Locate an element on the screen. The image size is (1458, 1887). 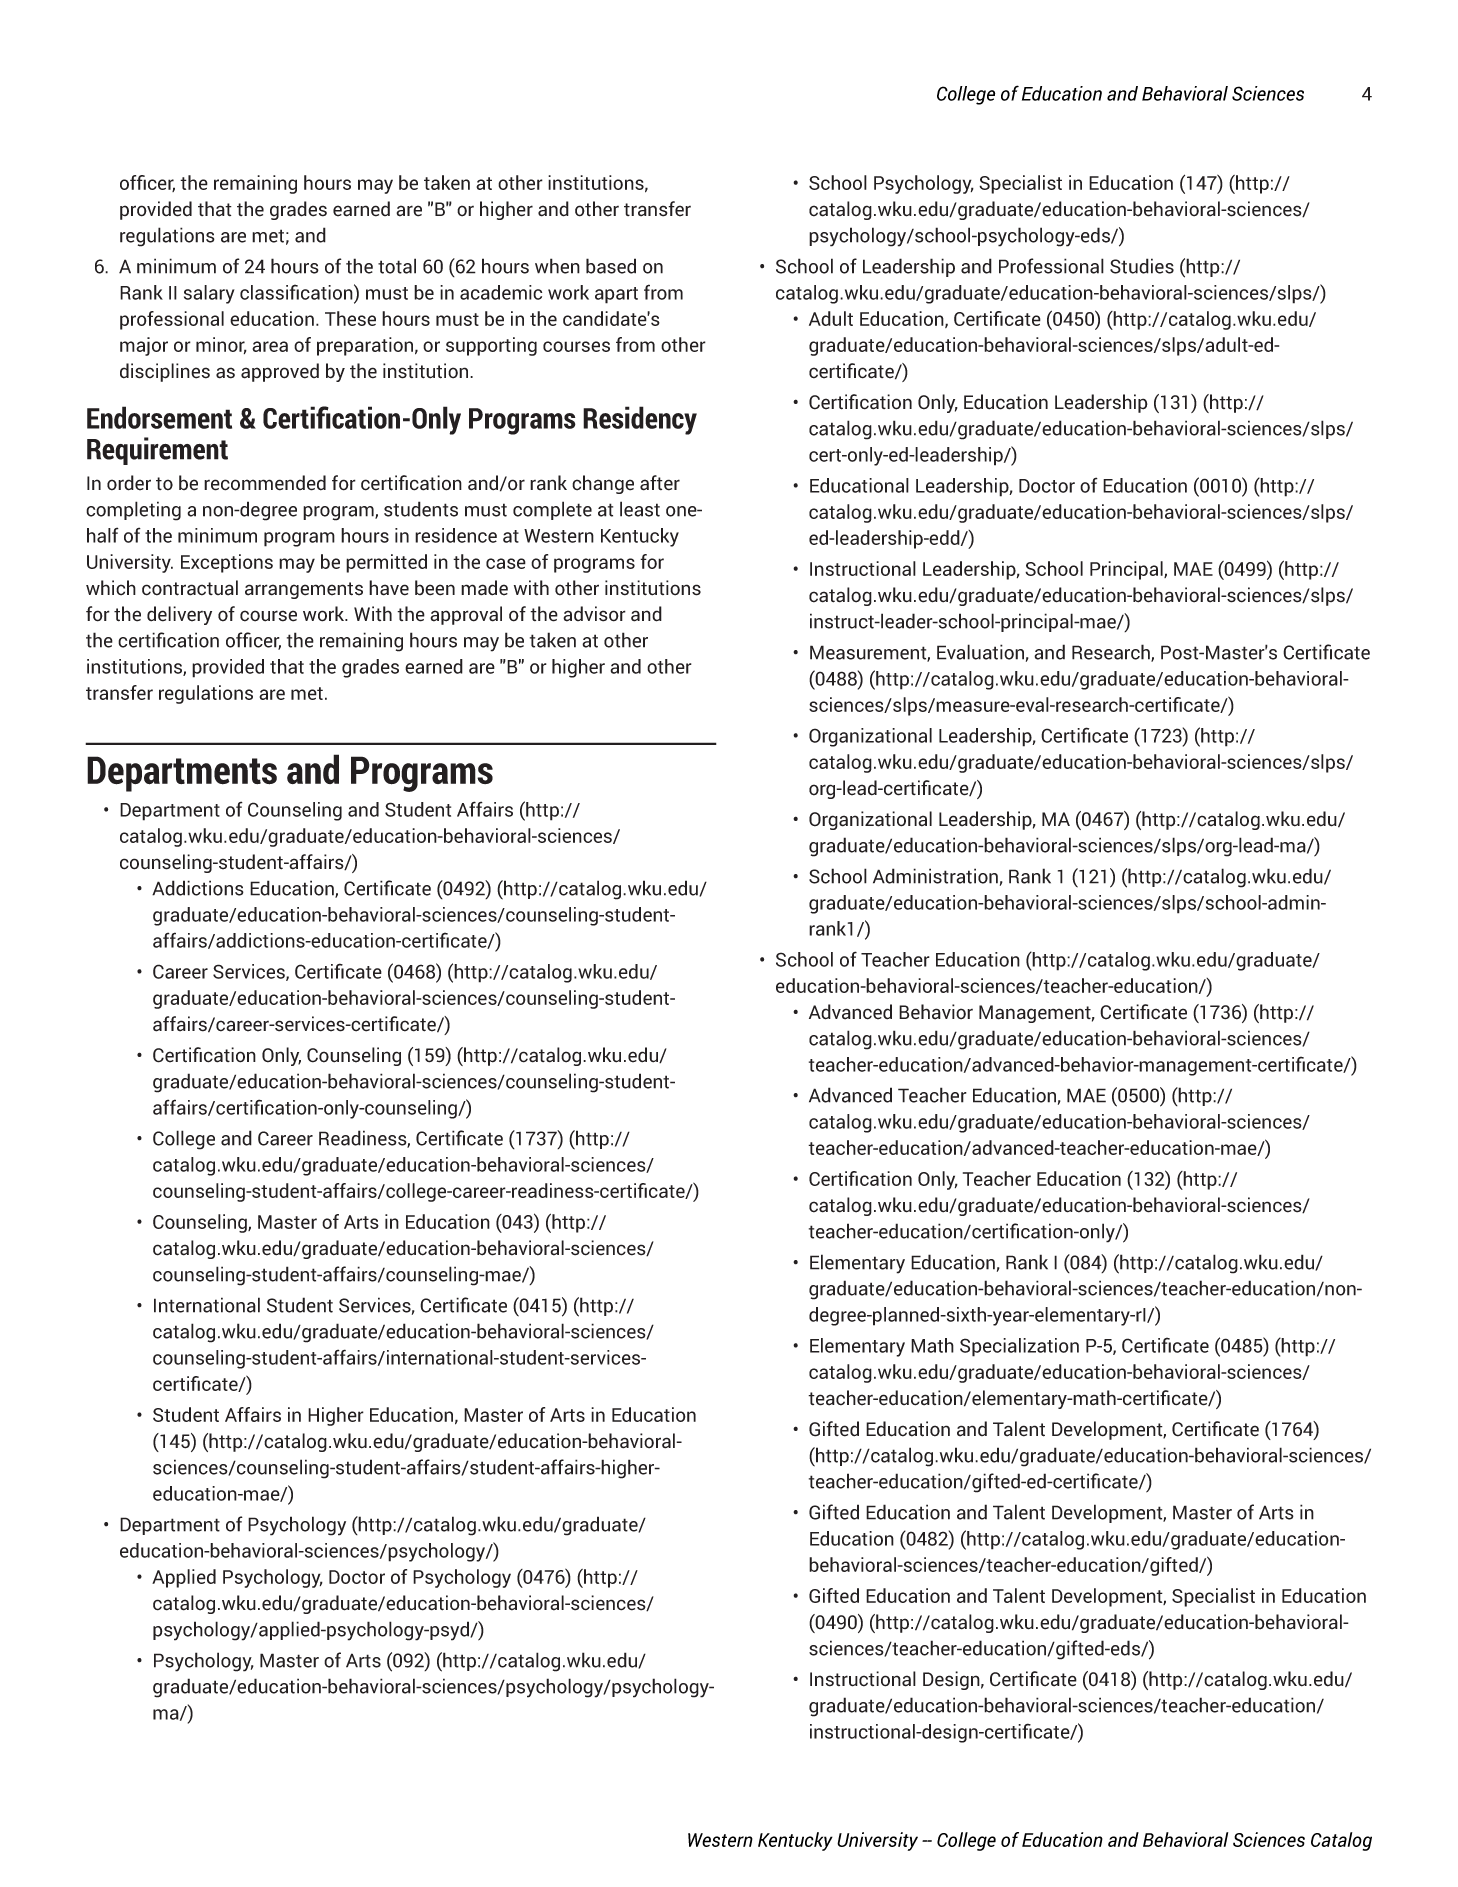
approval is located at coordinates (466, 615).
